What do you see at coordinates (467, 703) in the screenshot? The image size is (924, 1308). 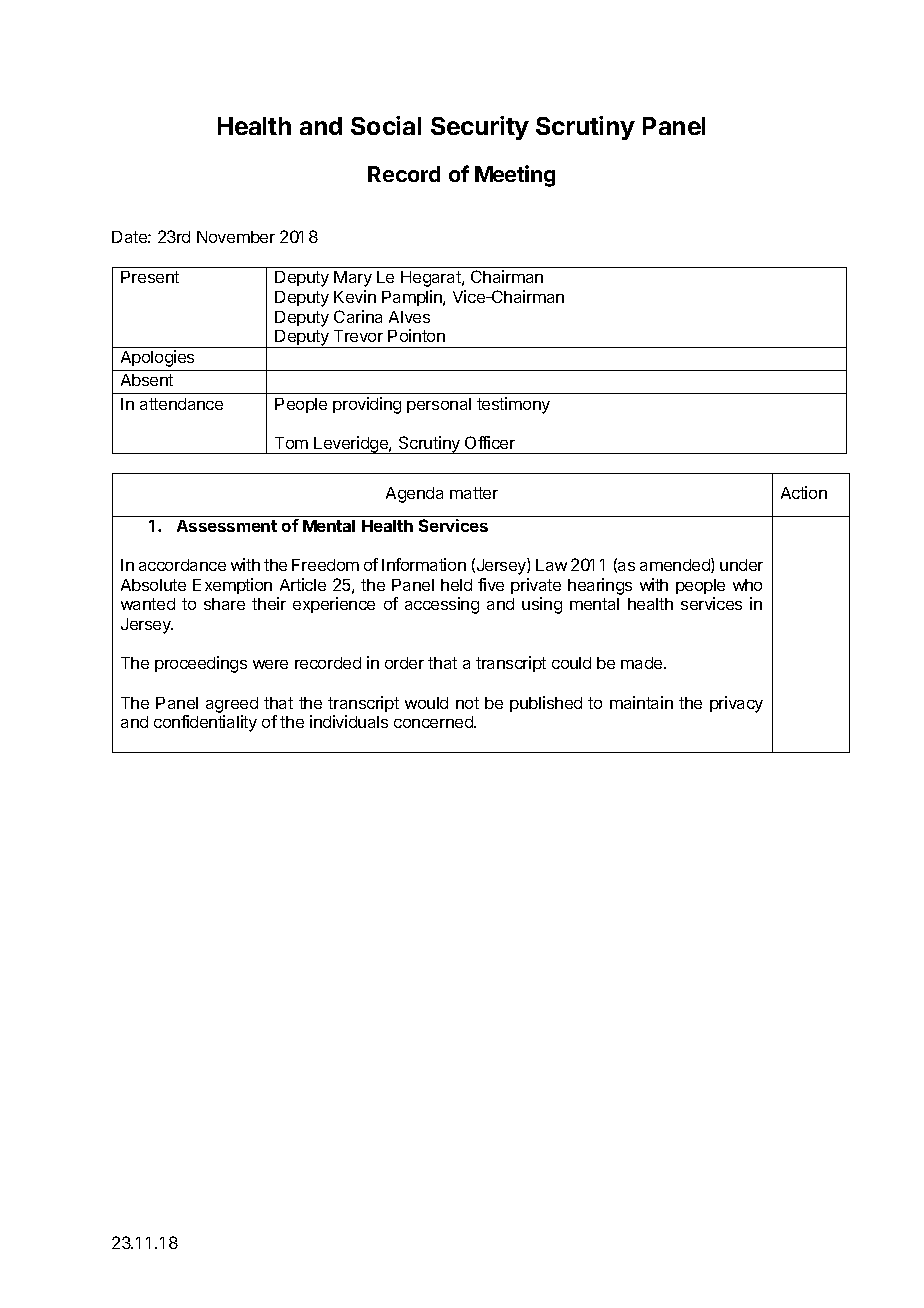 I see `not` at bounding box center [467, 703].
